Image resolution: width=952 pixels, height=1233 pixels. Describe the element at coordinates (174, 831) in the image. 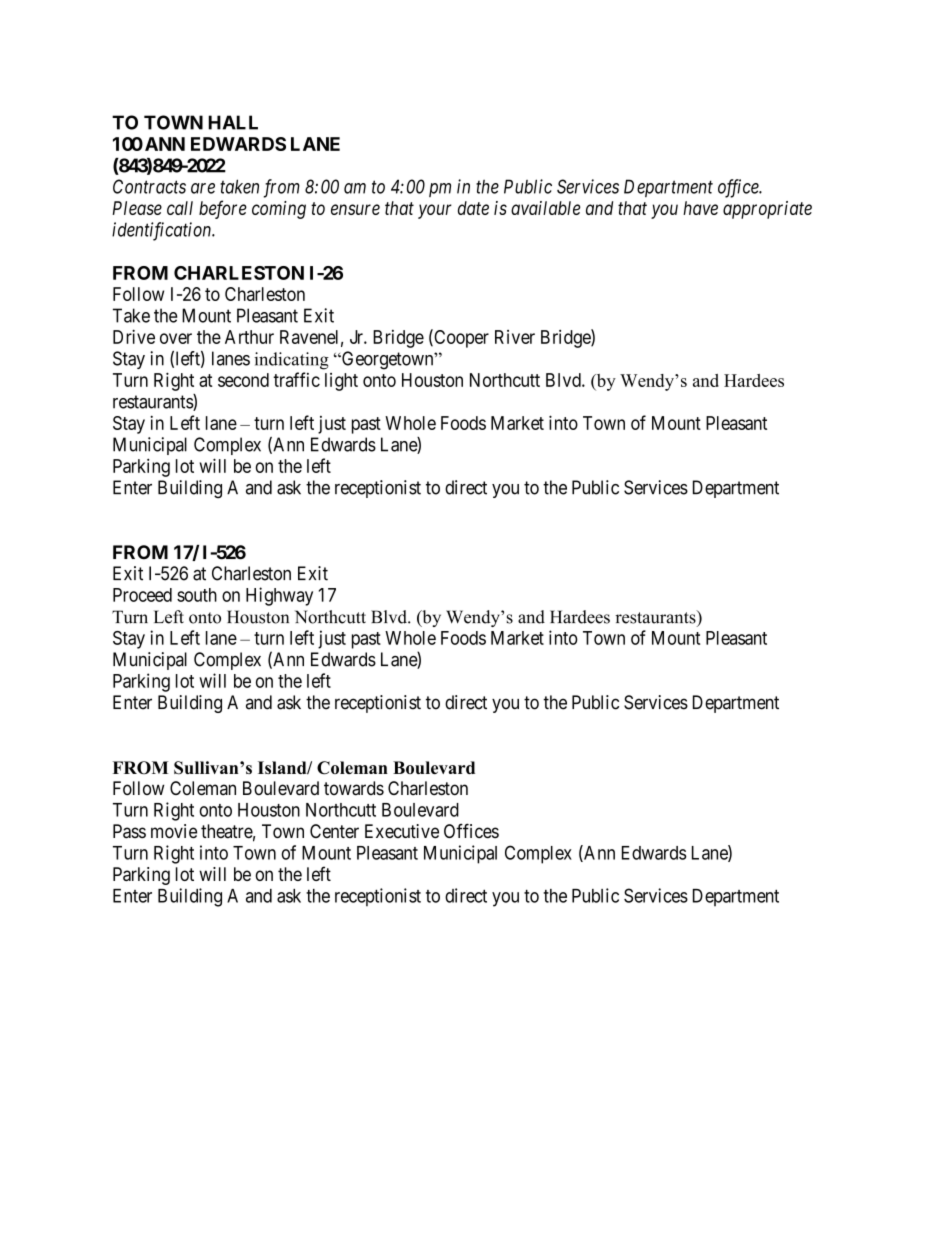

I see `movie` at that location.
